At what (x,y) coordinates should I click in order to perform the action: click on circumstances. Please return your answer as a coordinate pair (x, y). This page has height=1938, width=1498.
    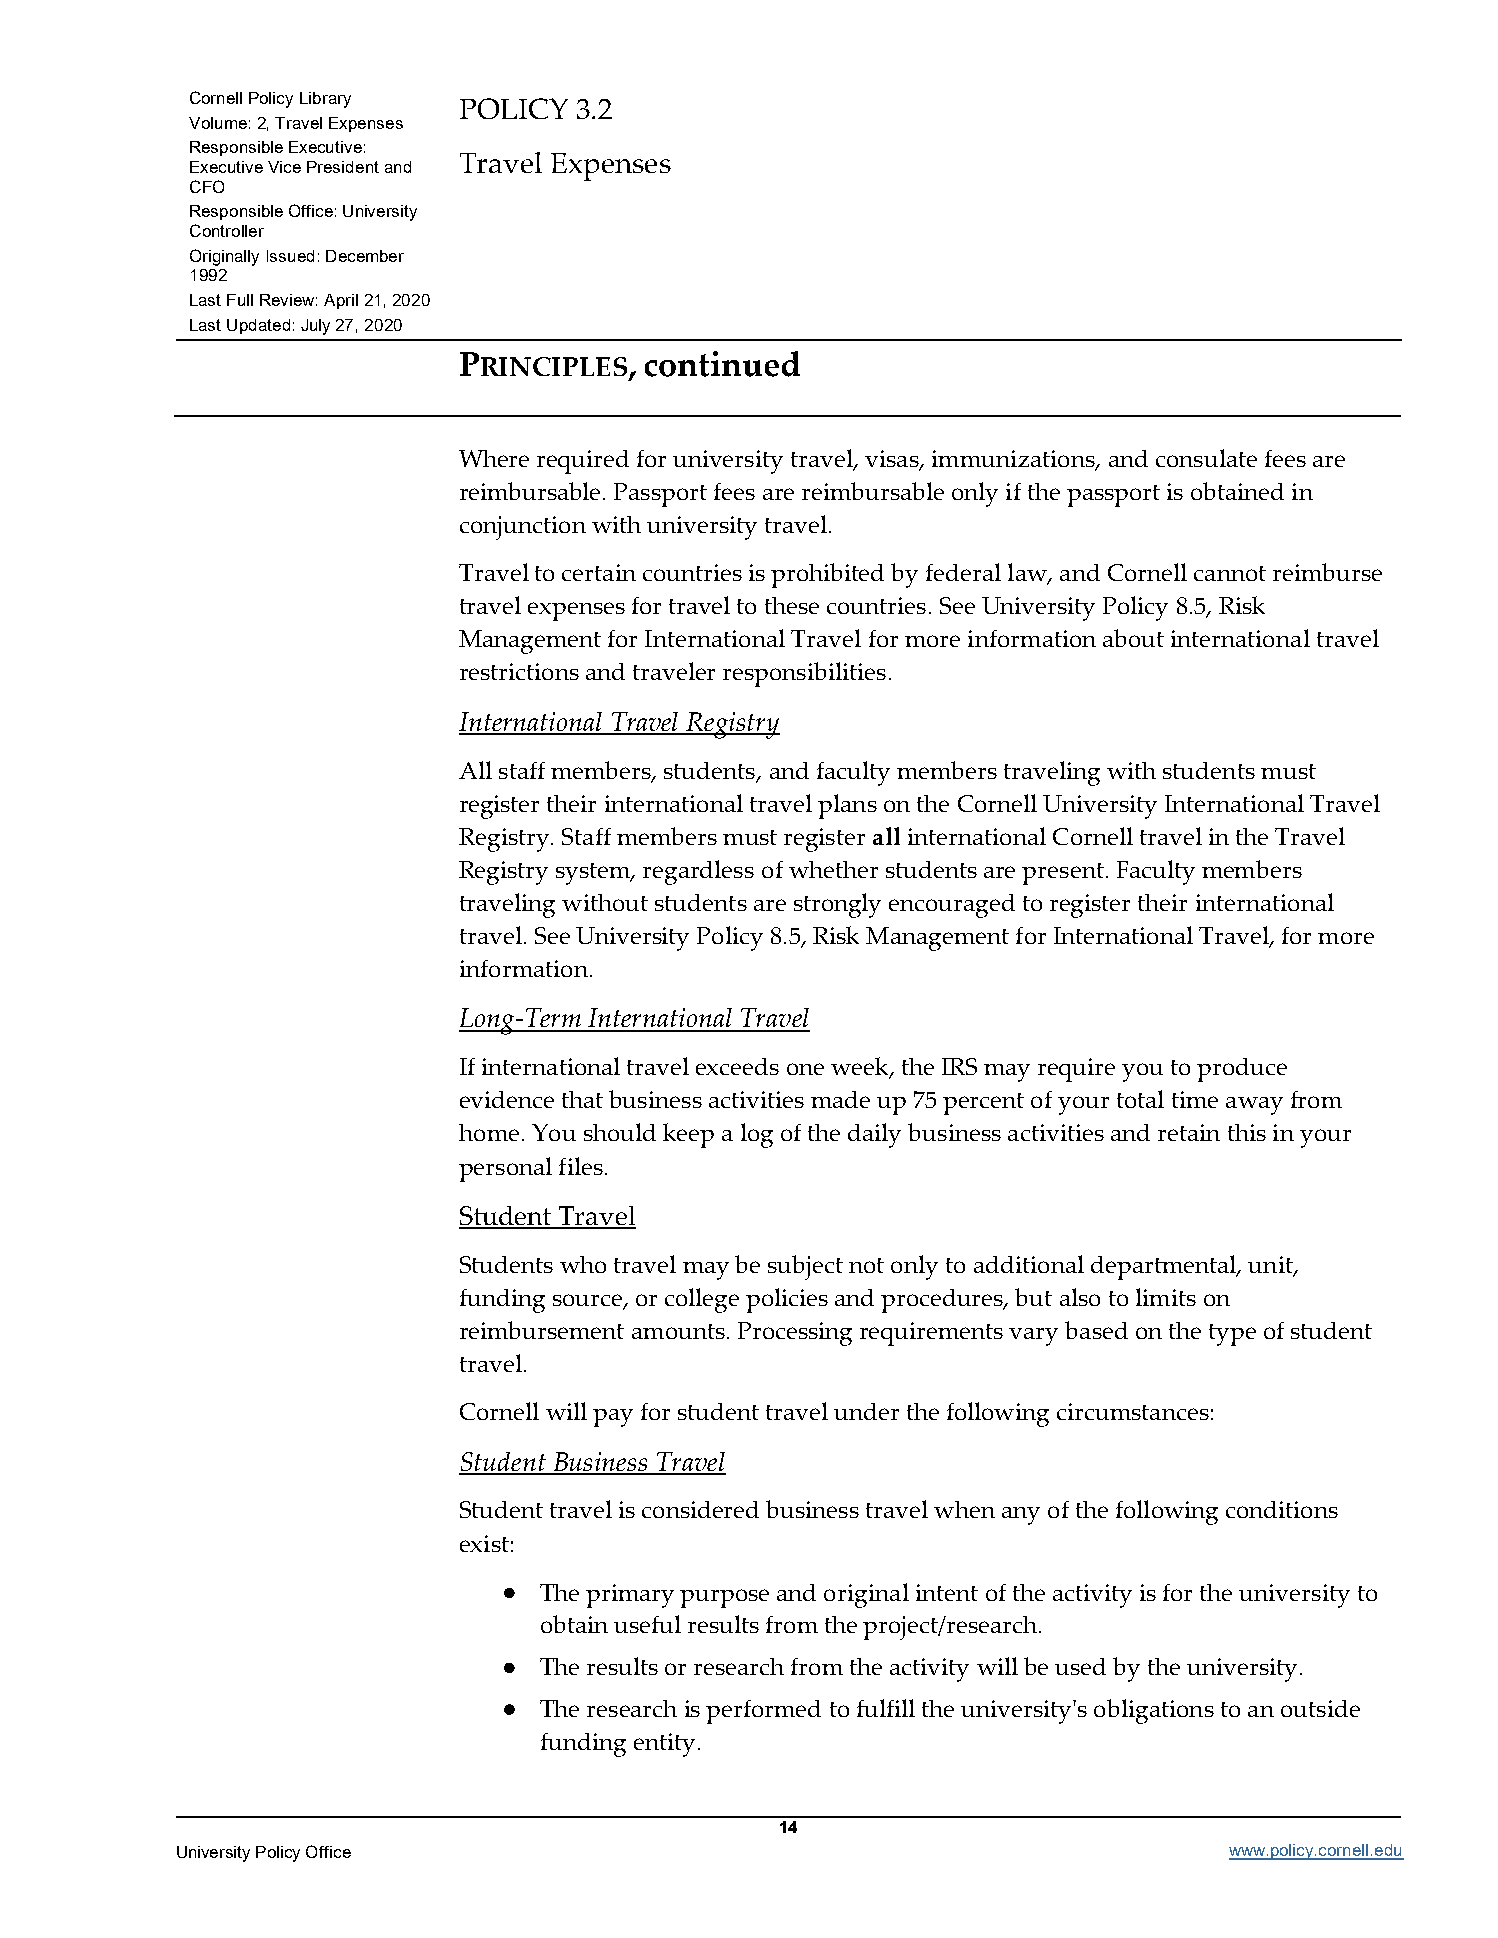
    Looking at the image, I should click on (1133, 1411).
